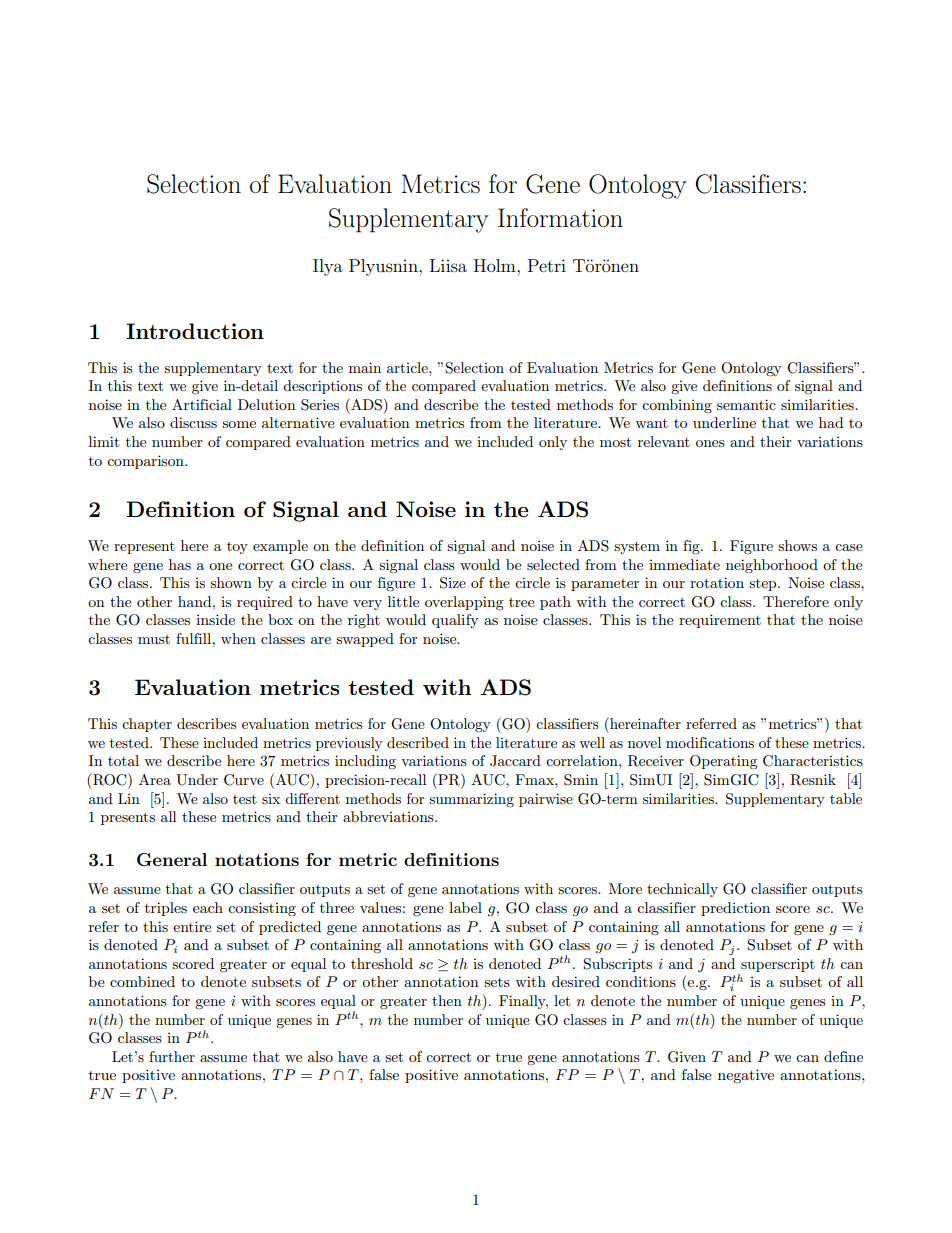  Describe the element at coordinates (560, 218) in the screenshot. I see `Information` at that location.
